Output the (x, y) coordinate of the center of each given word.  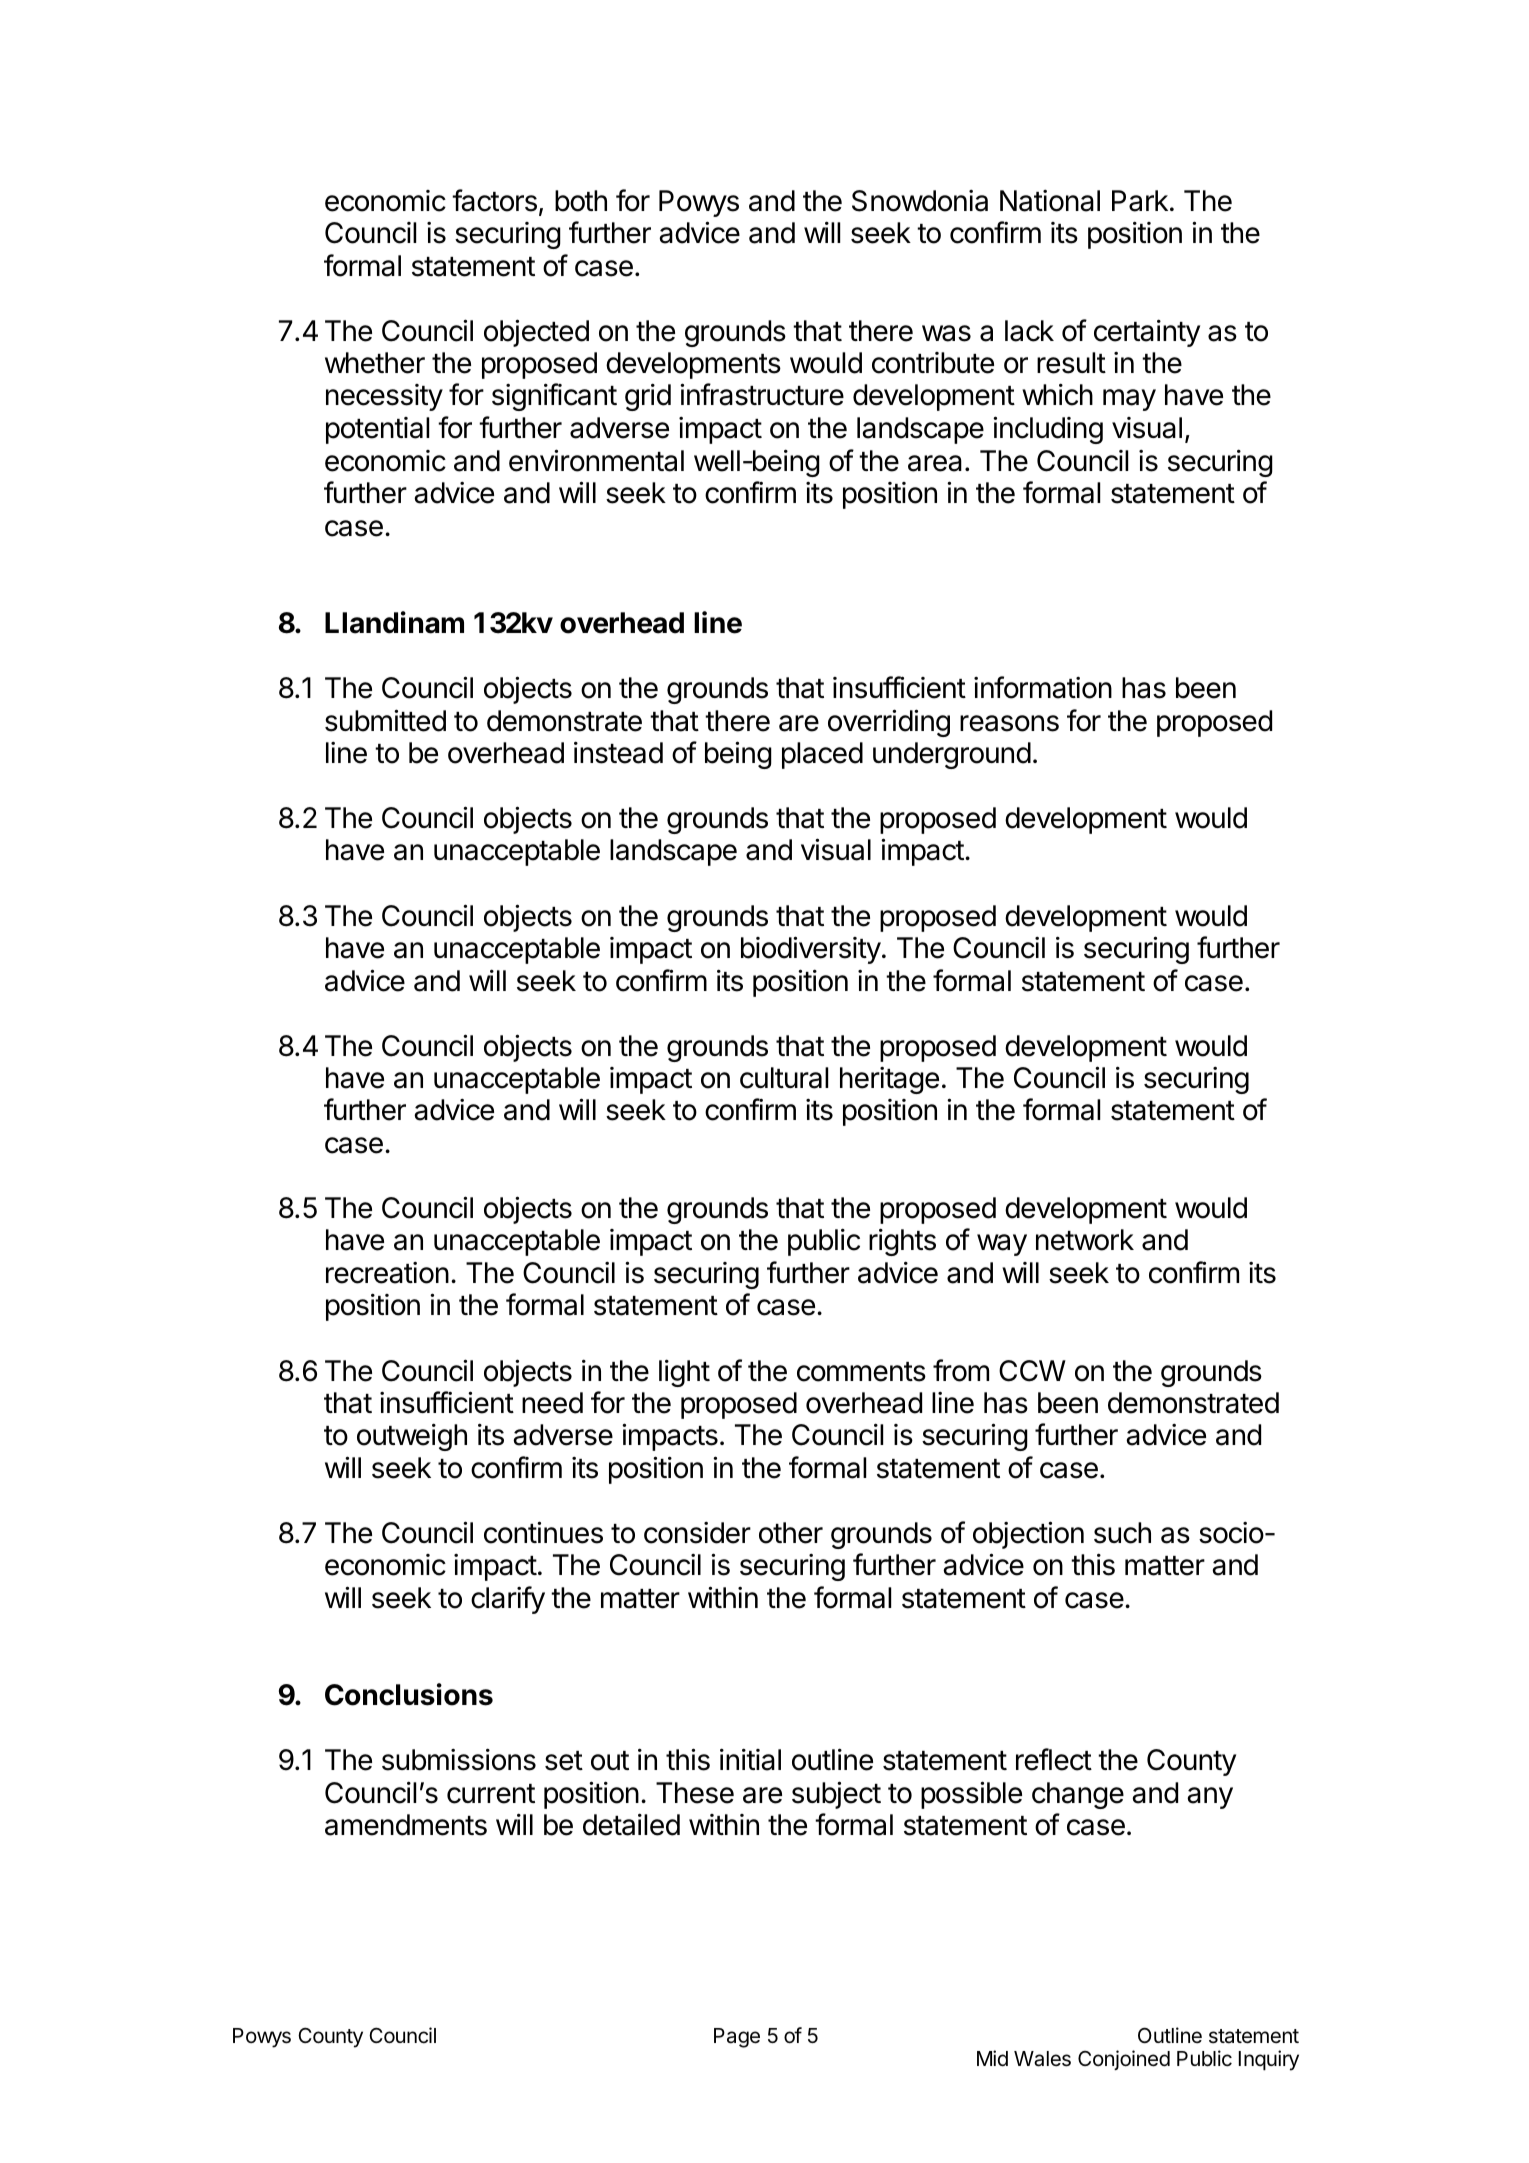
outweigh (412, 1437)
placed (822, 755)
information (1043, 687)
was (946, 333)
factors (494, 200)
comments (861, 1372)
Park (1140, 201)
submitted (385, 720)
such (1122, 1533)
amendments (406, 1825)
